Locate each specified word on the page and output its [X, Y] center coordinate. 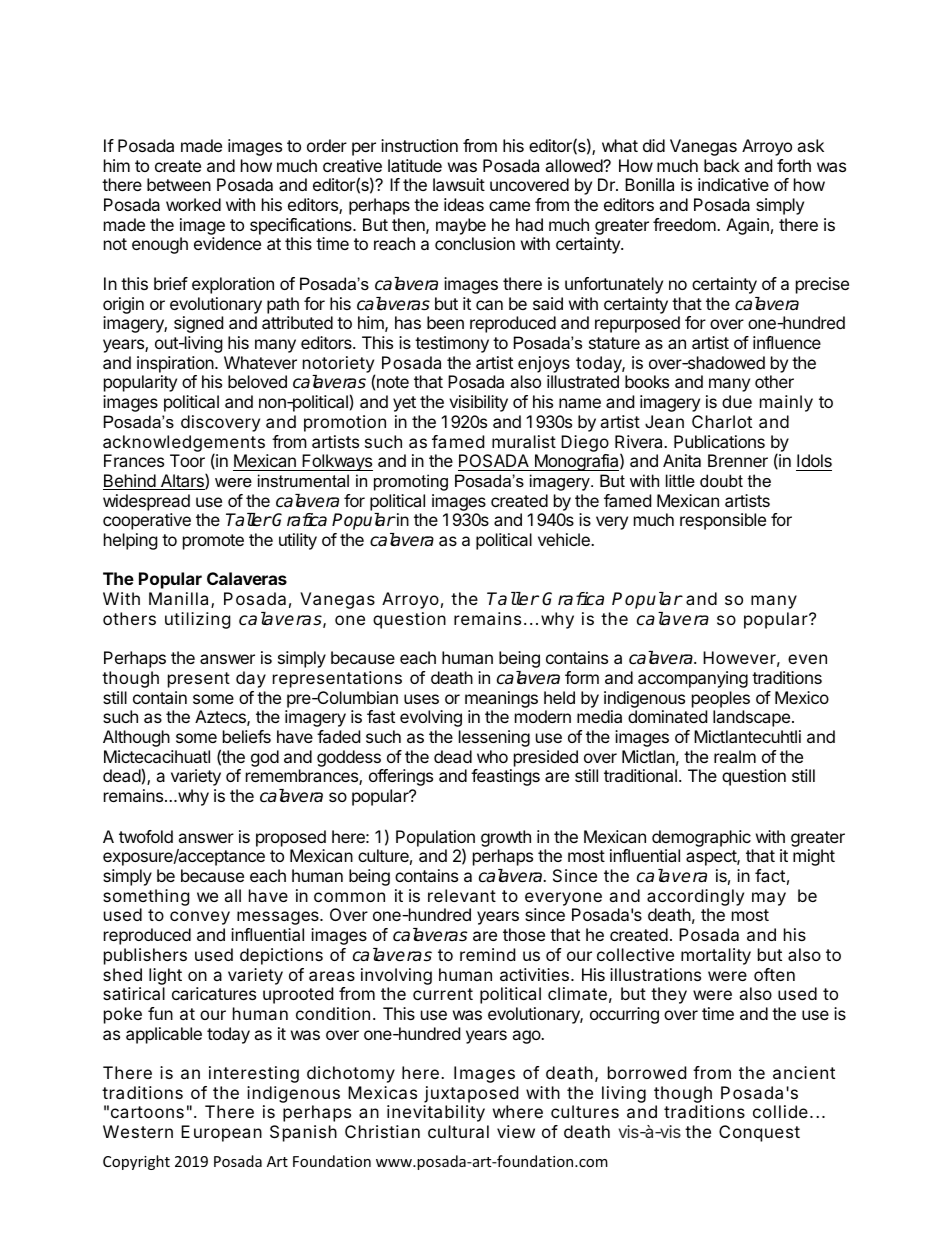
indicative [733, 184]
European [221, 1133]
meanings [501, 699]
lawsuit [459, 184]
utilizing [198, 620]
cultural [458, 1131]
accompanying [693, 679]
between [179, 184]
